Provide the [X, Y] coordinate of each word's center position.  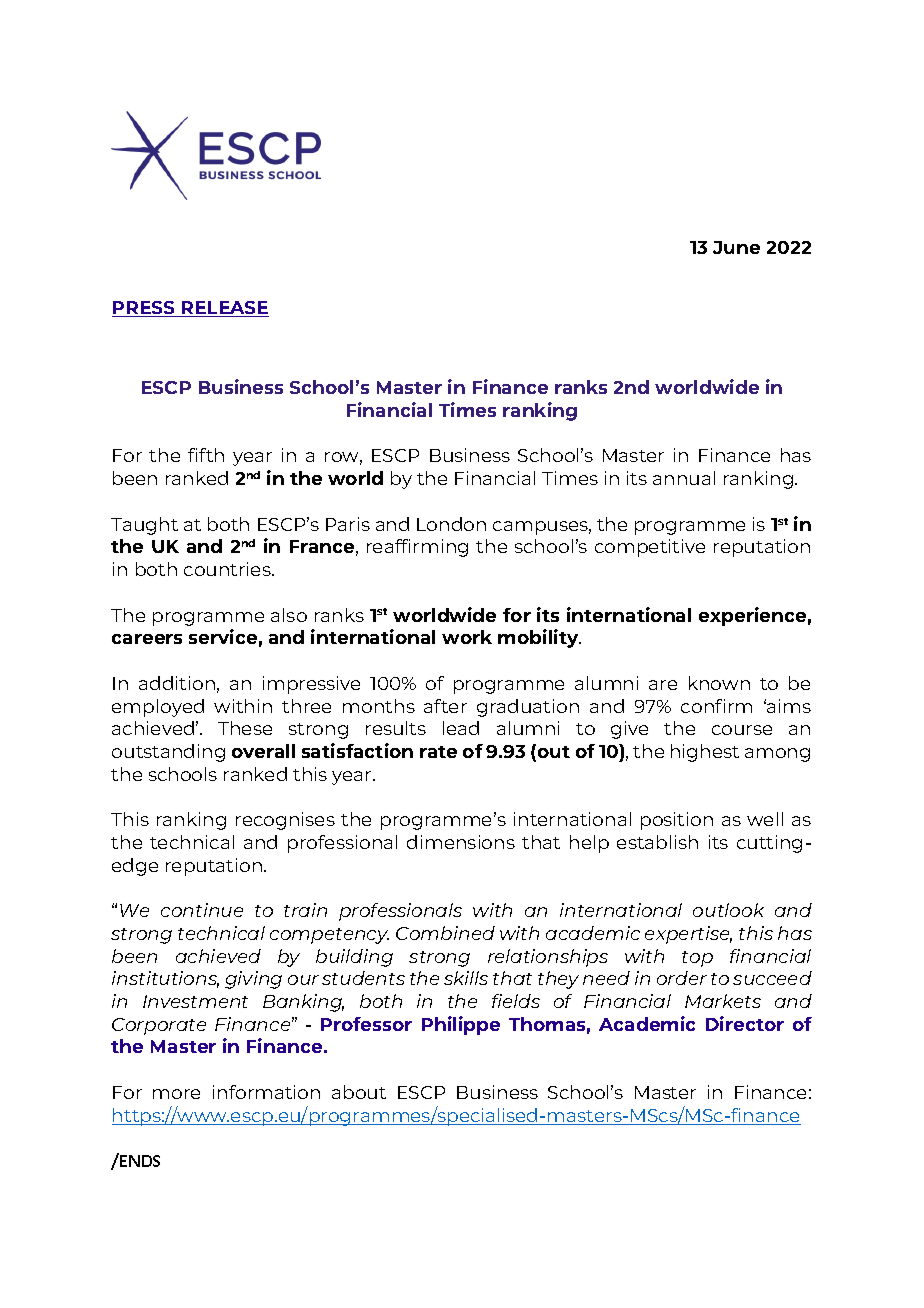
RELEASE [224, 309]
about [359, 1092]
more [176, 1094]
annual [684, 478]
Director [745, 1023]
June [736, 247]
